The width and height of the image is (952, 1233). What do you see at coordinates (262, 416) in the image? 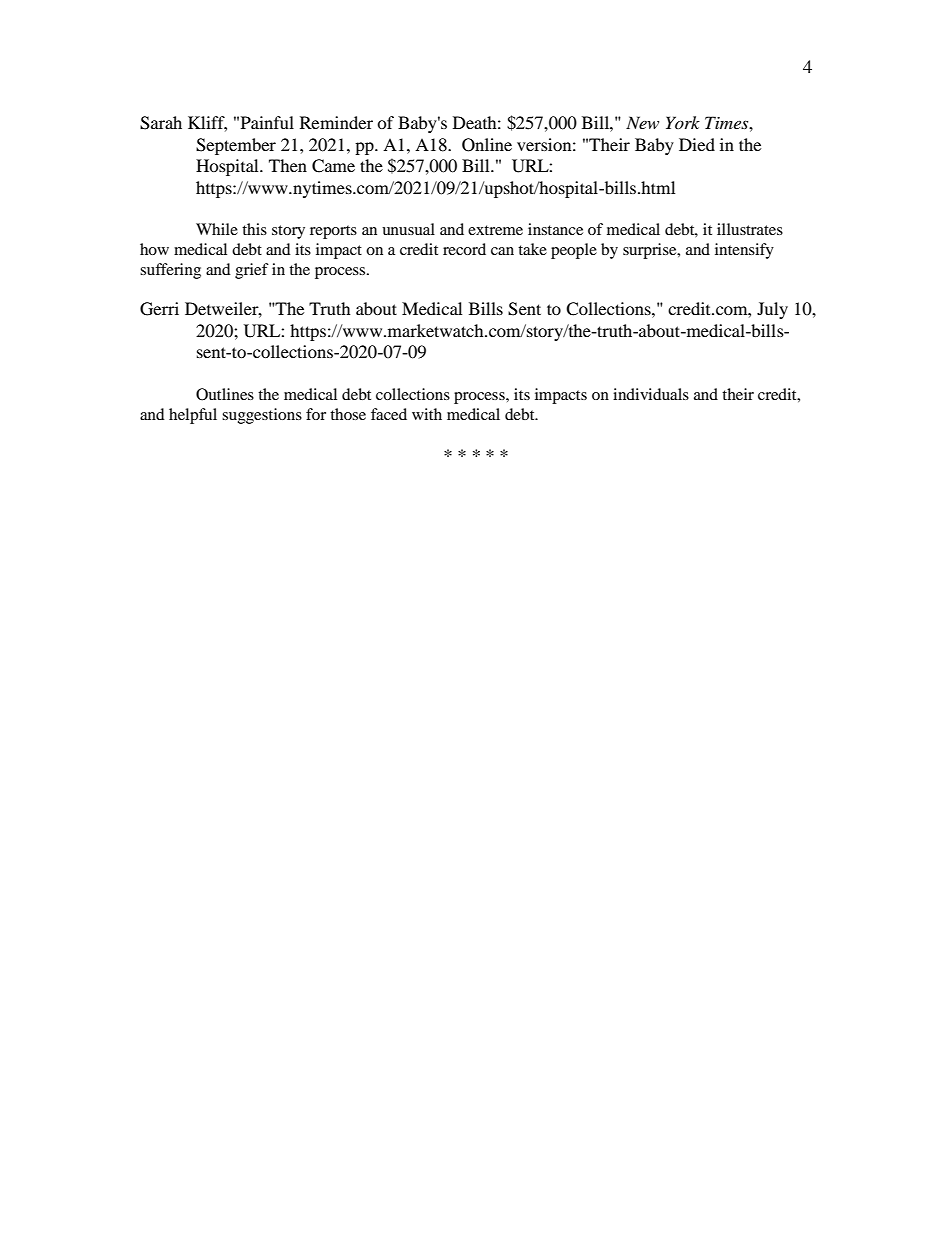
I see `suggestions` at bounding box center [262, 416].
